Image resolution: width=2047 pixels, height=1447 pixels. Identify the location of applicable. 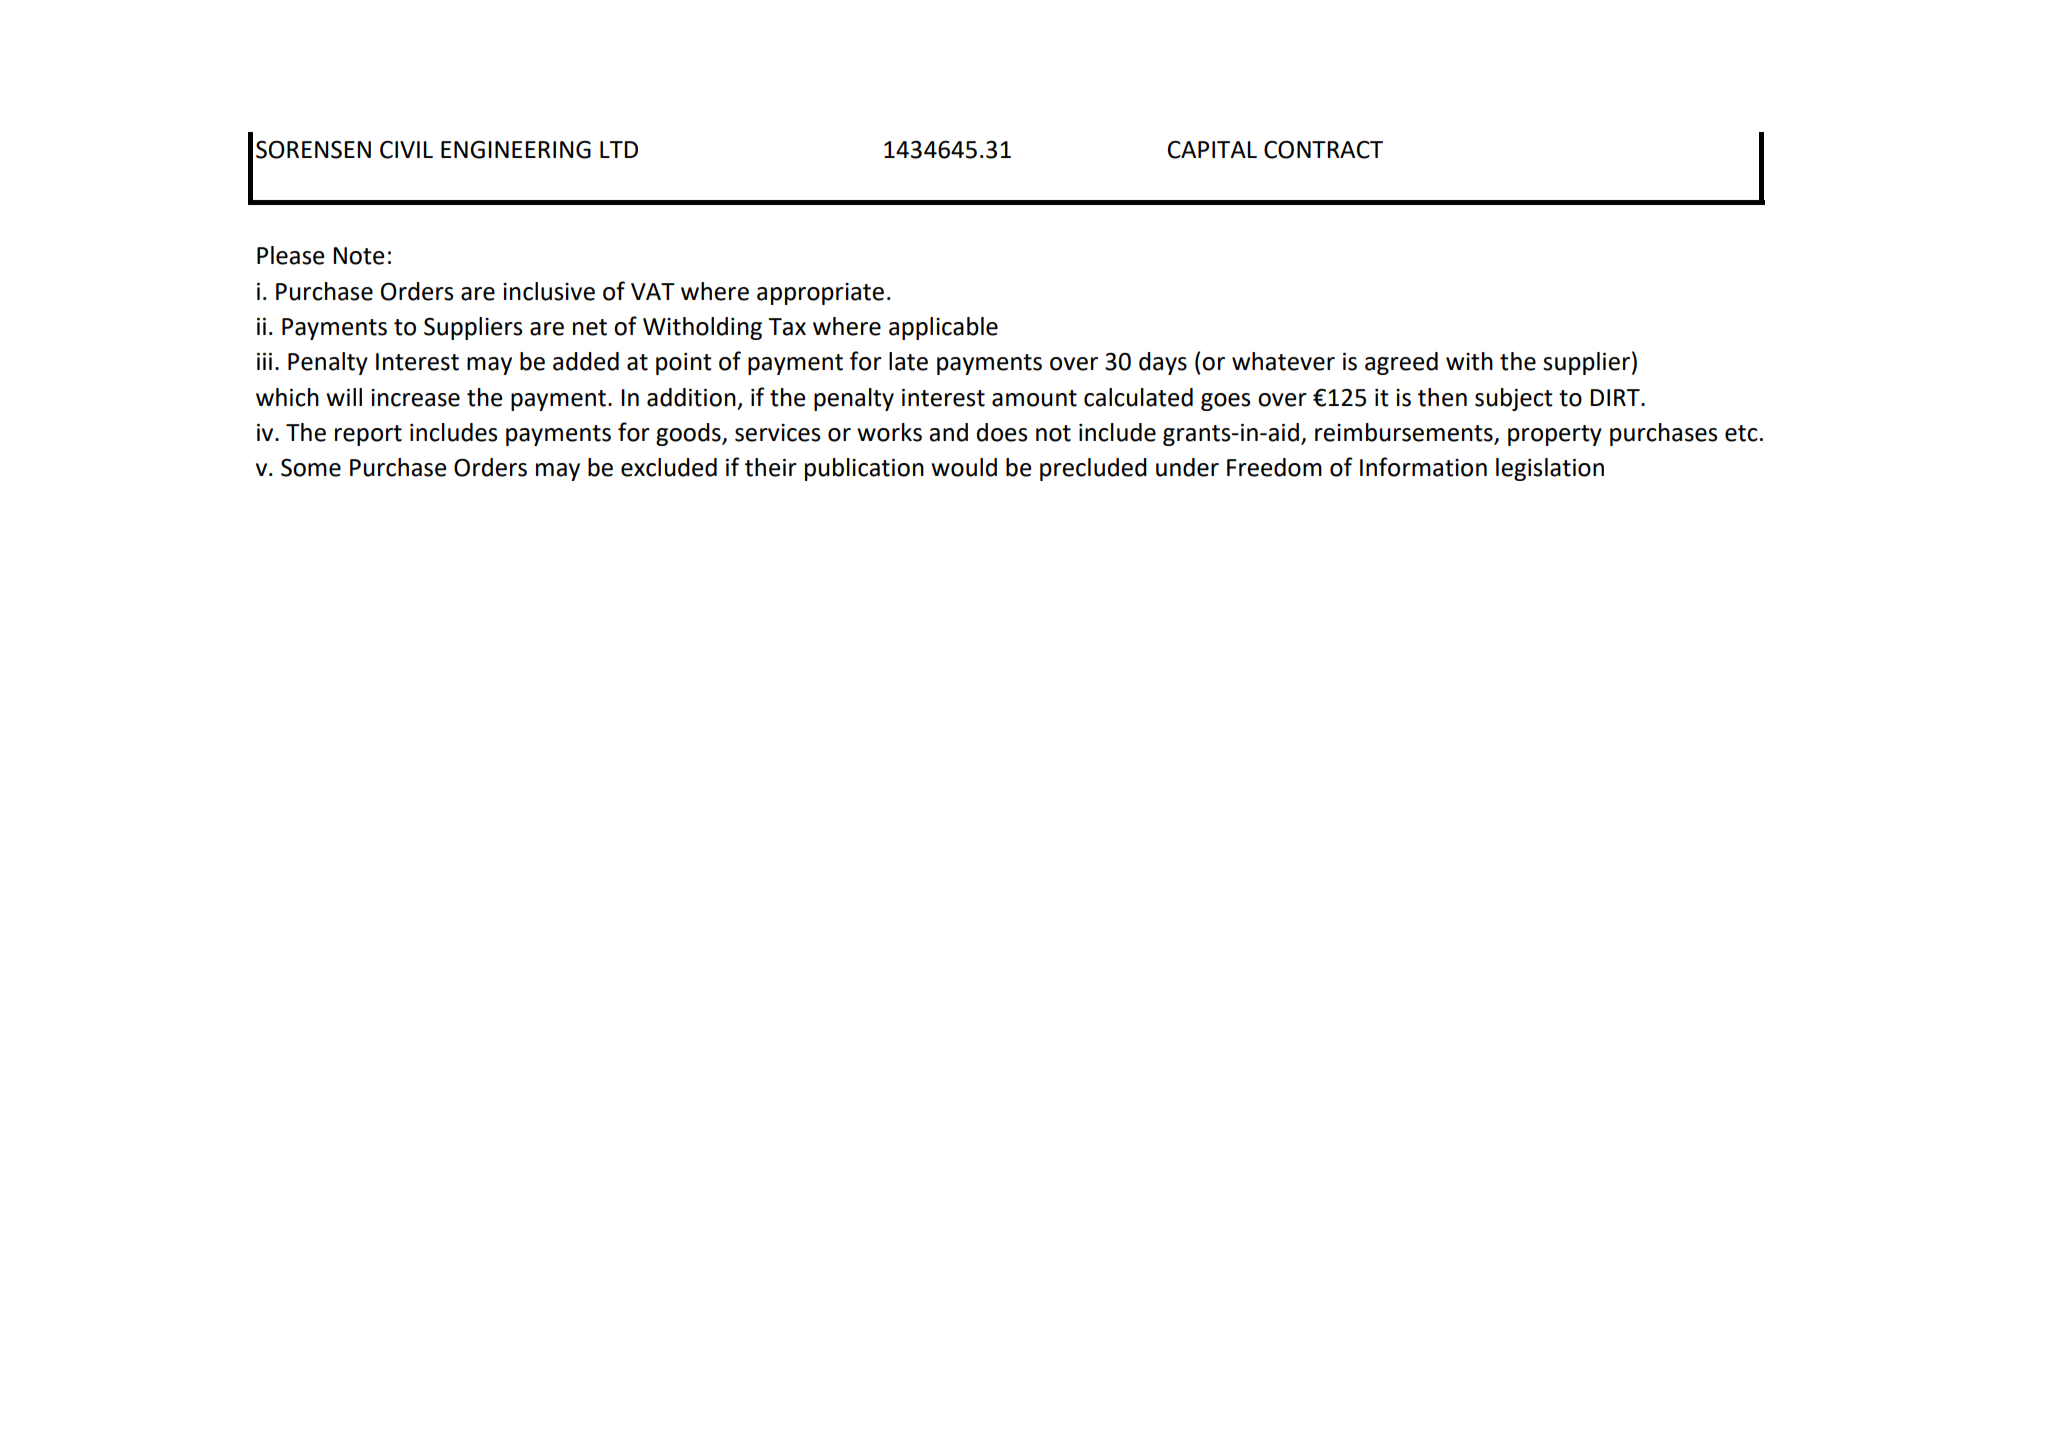
(943, 328).
